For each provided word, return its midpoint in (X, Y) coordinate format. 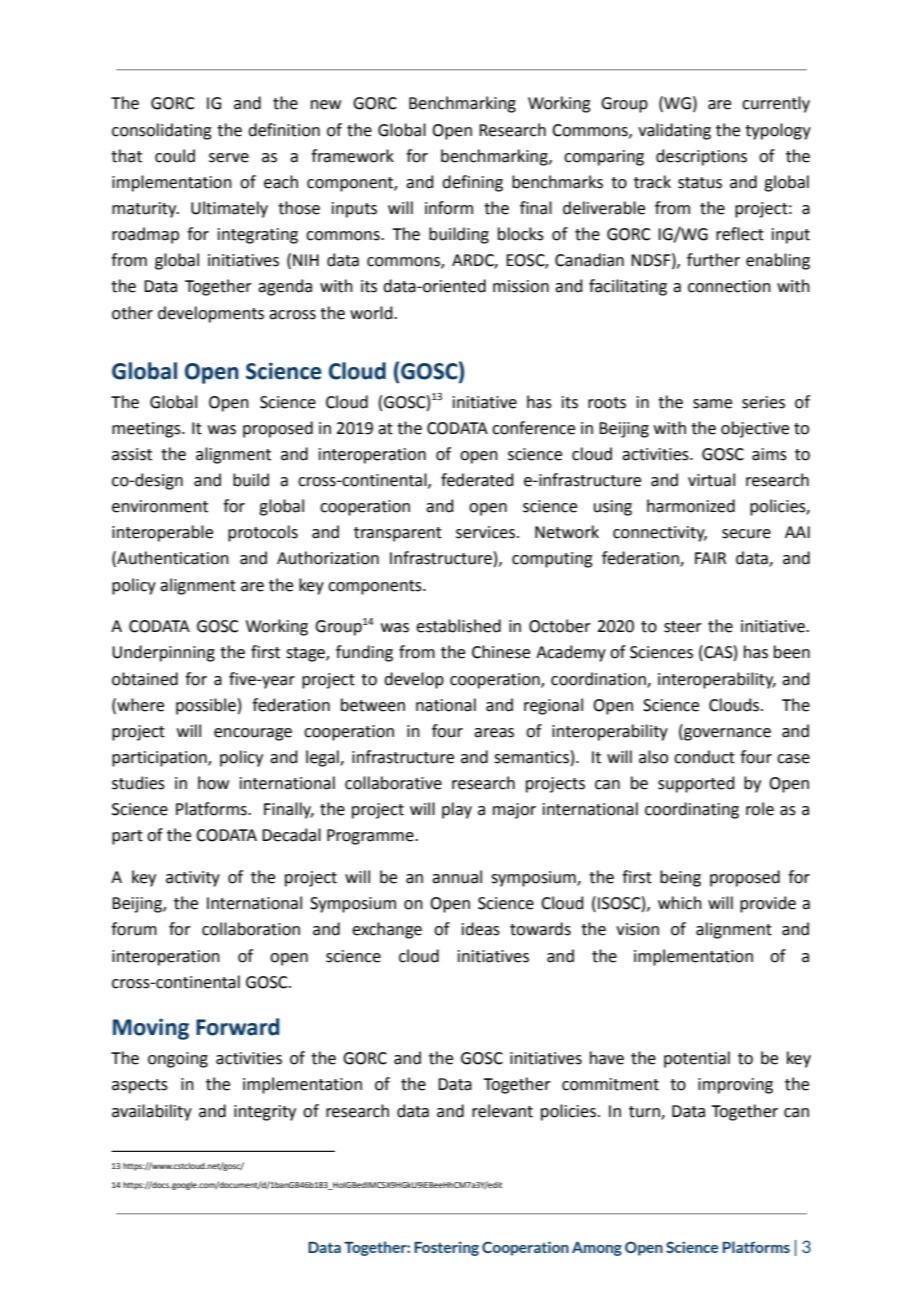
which (680, 903)
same (712, 404)
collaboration (251, 929)
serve (229, 158)
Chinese (501, 652)
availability (152, 1112)
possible (206, 706)
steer (683, 627)
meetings (147, 430)
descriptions (701, 157)
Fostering (446, 1248)
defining (472, 183)
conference (533, 428)
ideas (481, 929)
